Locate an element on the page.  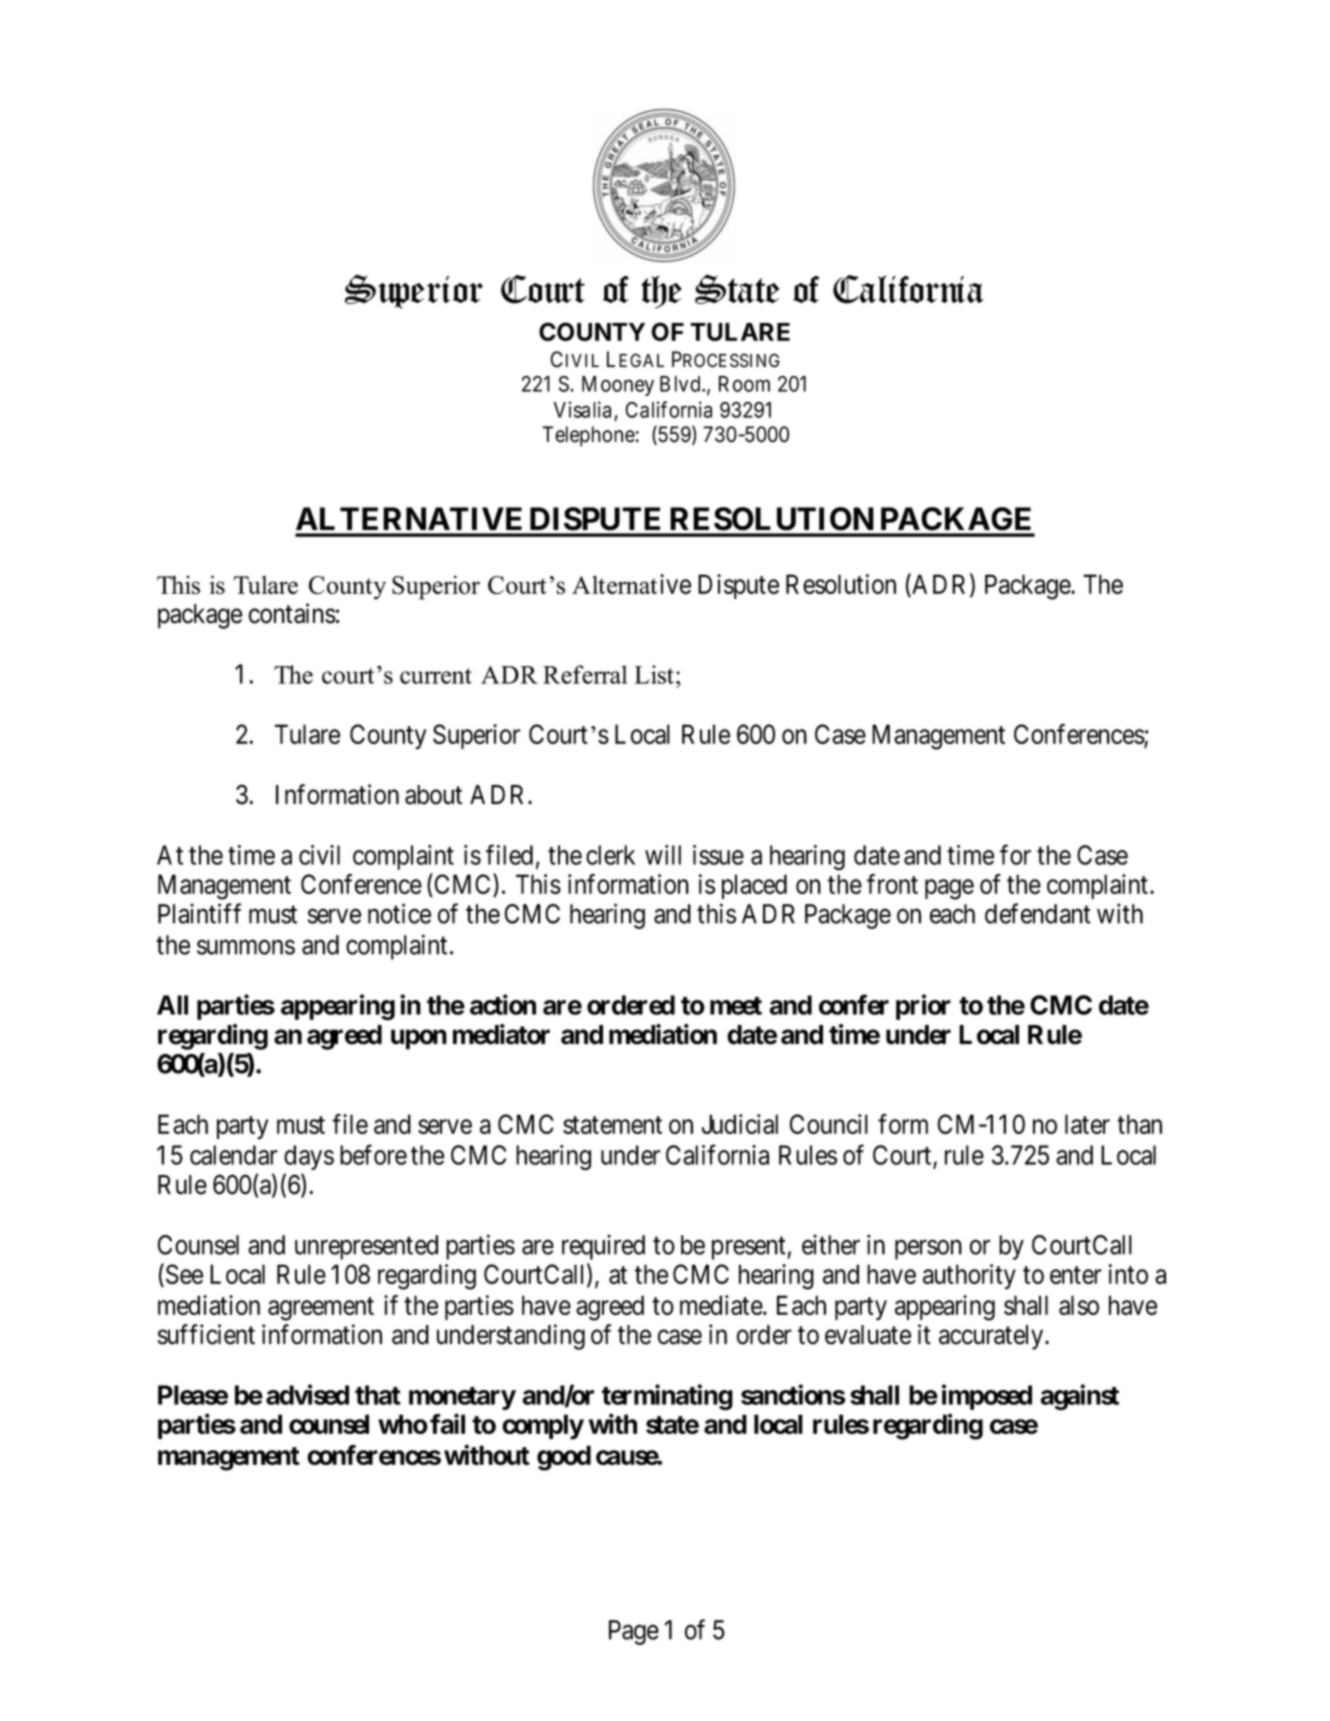
about is located at coordinates (433, 795).
